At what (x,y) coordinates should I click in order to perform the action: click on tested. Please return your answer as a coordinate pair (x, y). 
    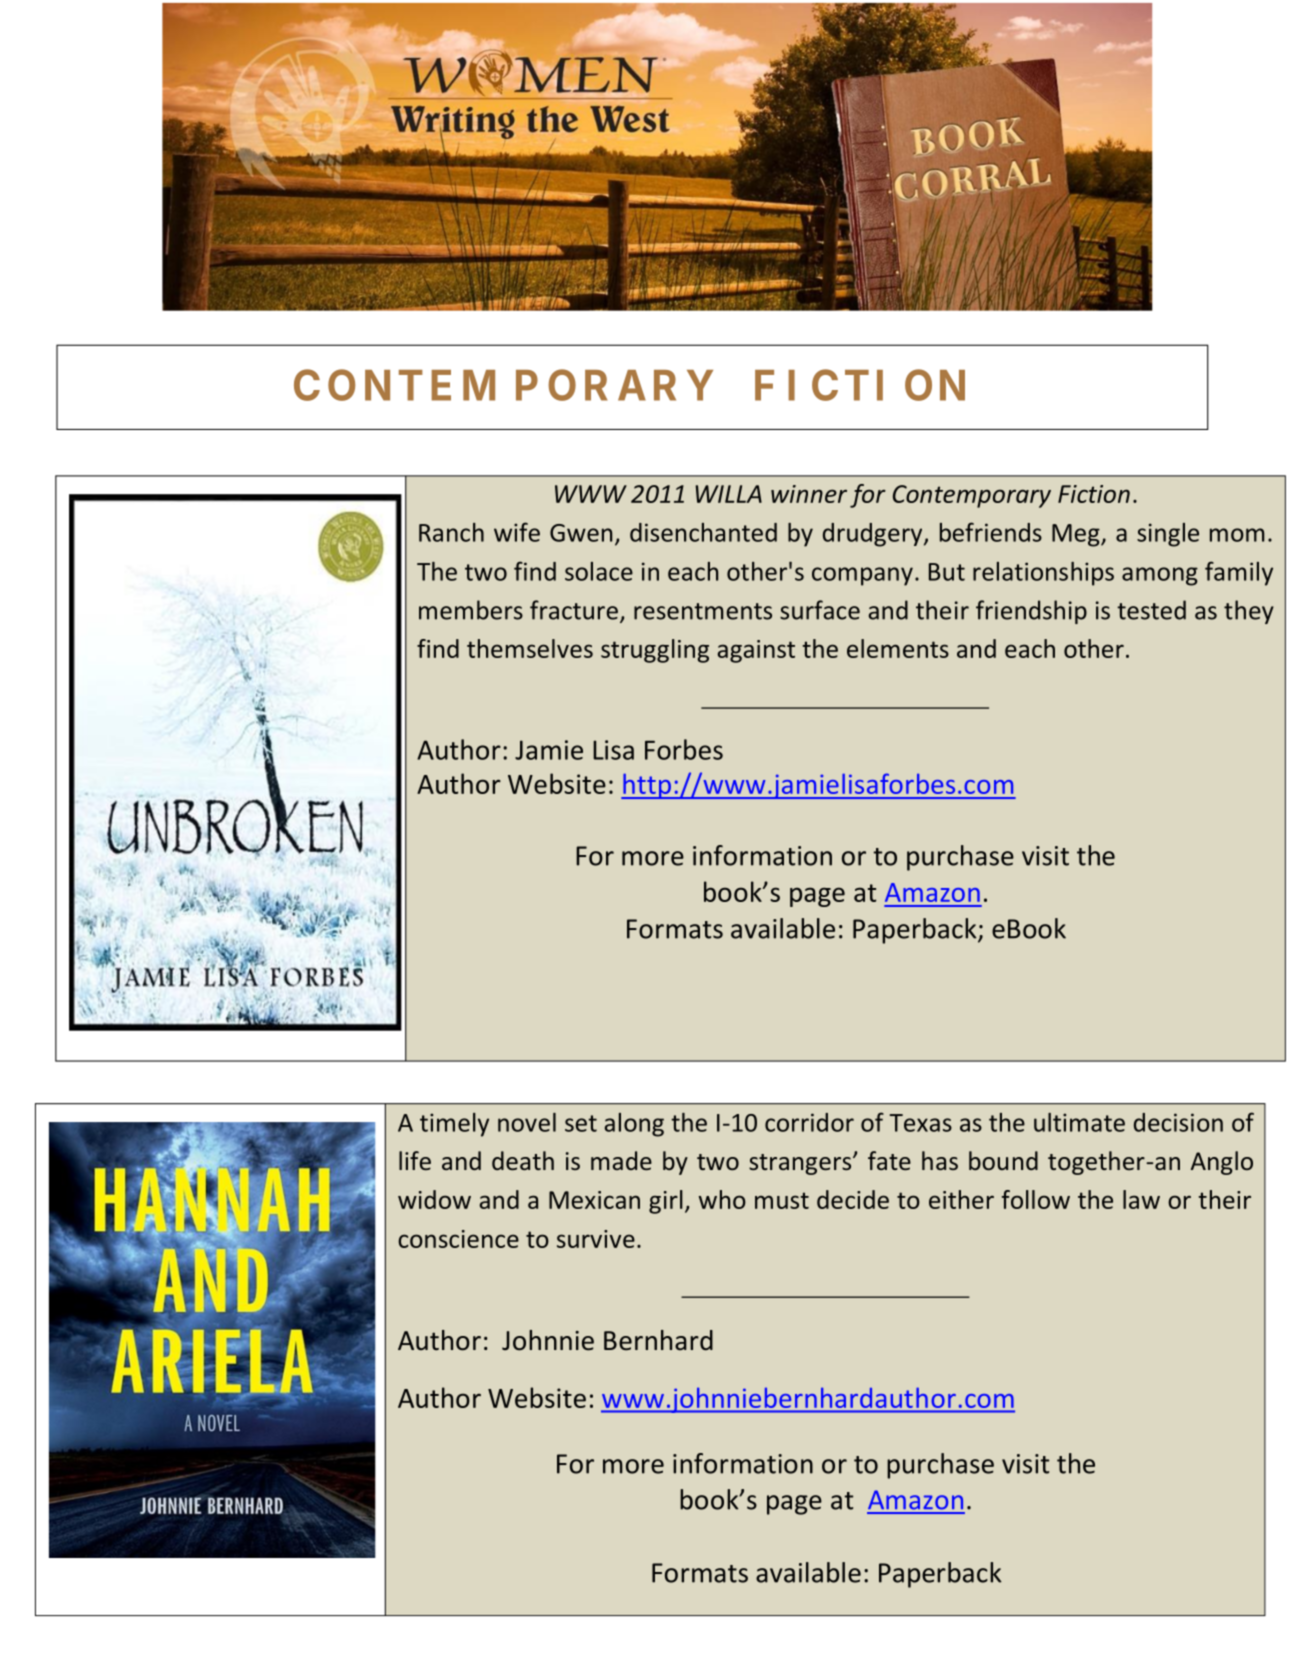
    Looking at the image, I should click on (1151, 610).
